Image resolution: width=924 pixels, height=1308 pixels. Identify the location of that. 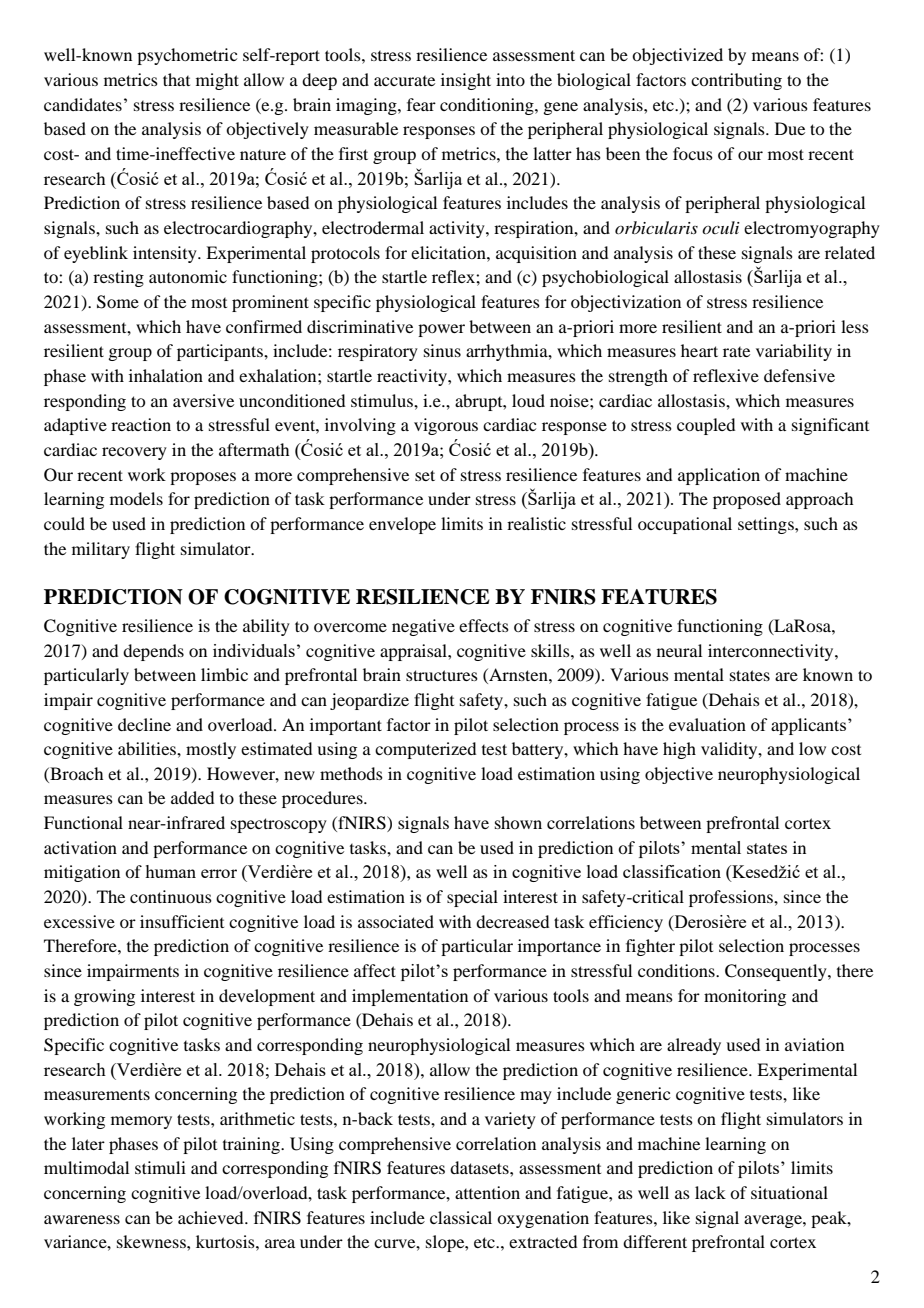
(176, 79).
